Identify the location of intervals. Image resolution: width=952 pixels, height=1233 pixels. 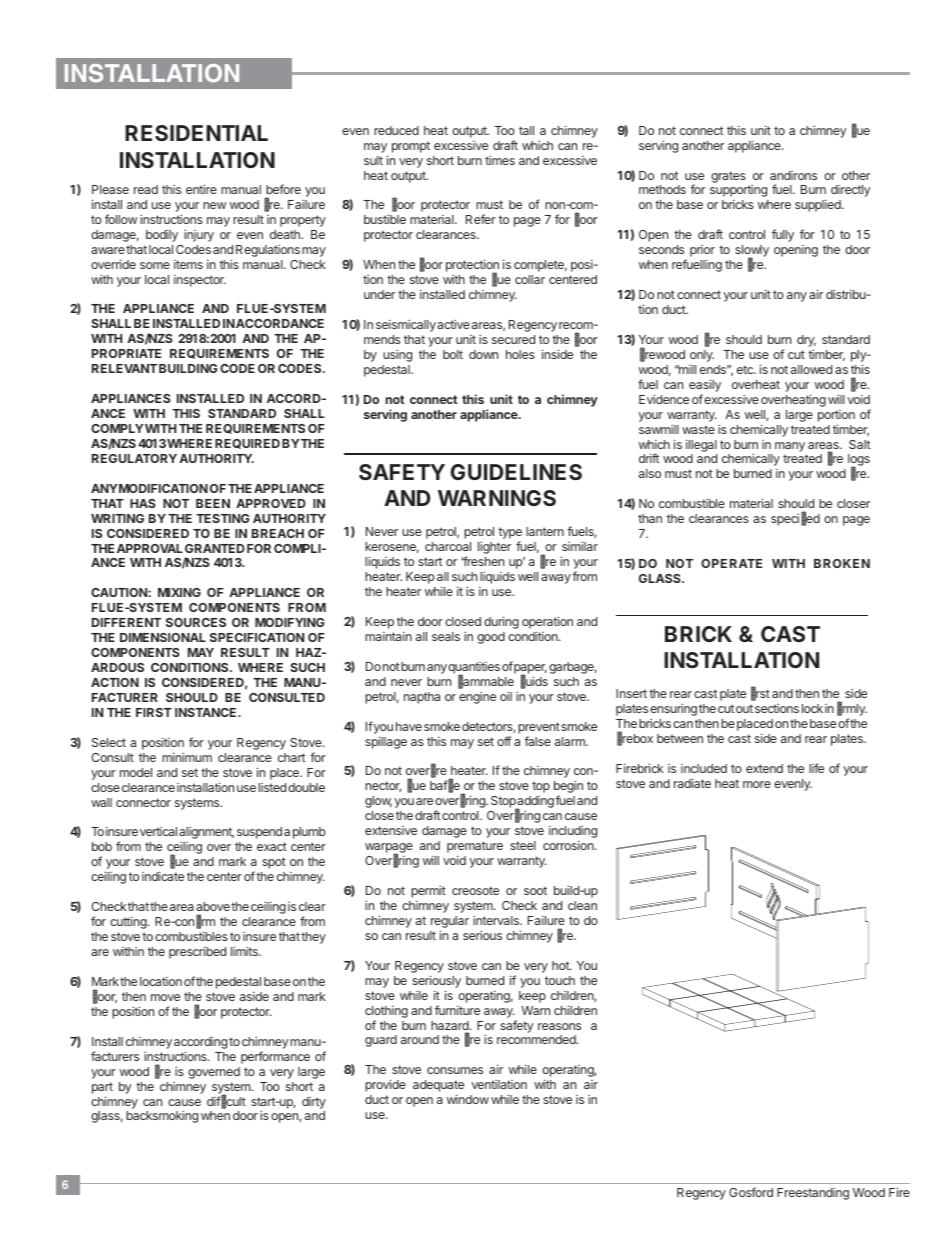
(497, 920).
